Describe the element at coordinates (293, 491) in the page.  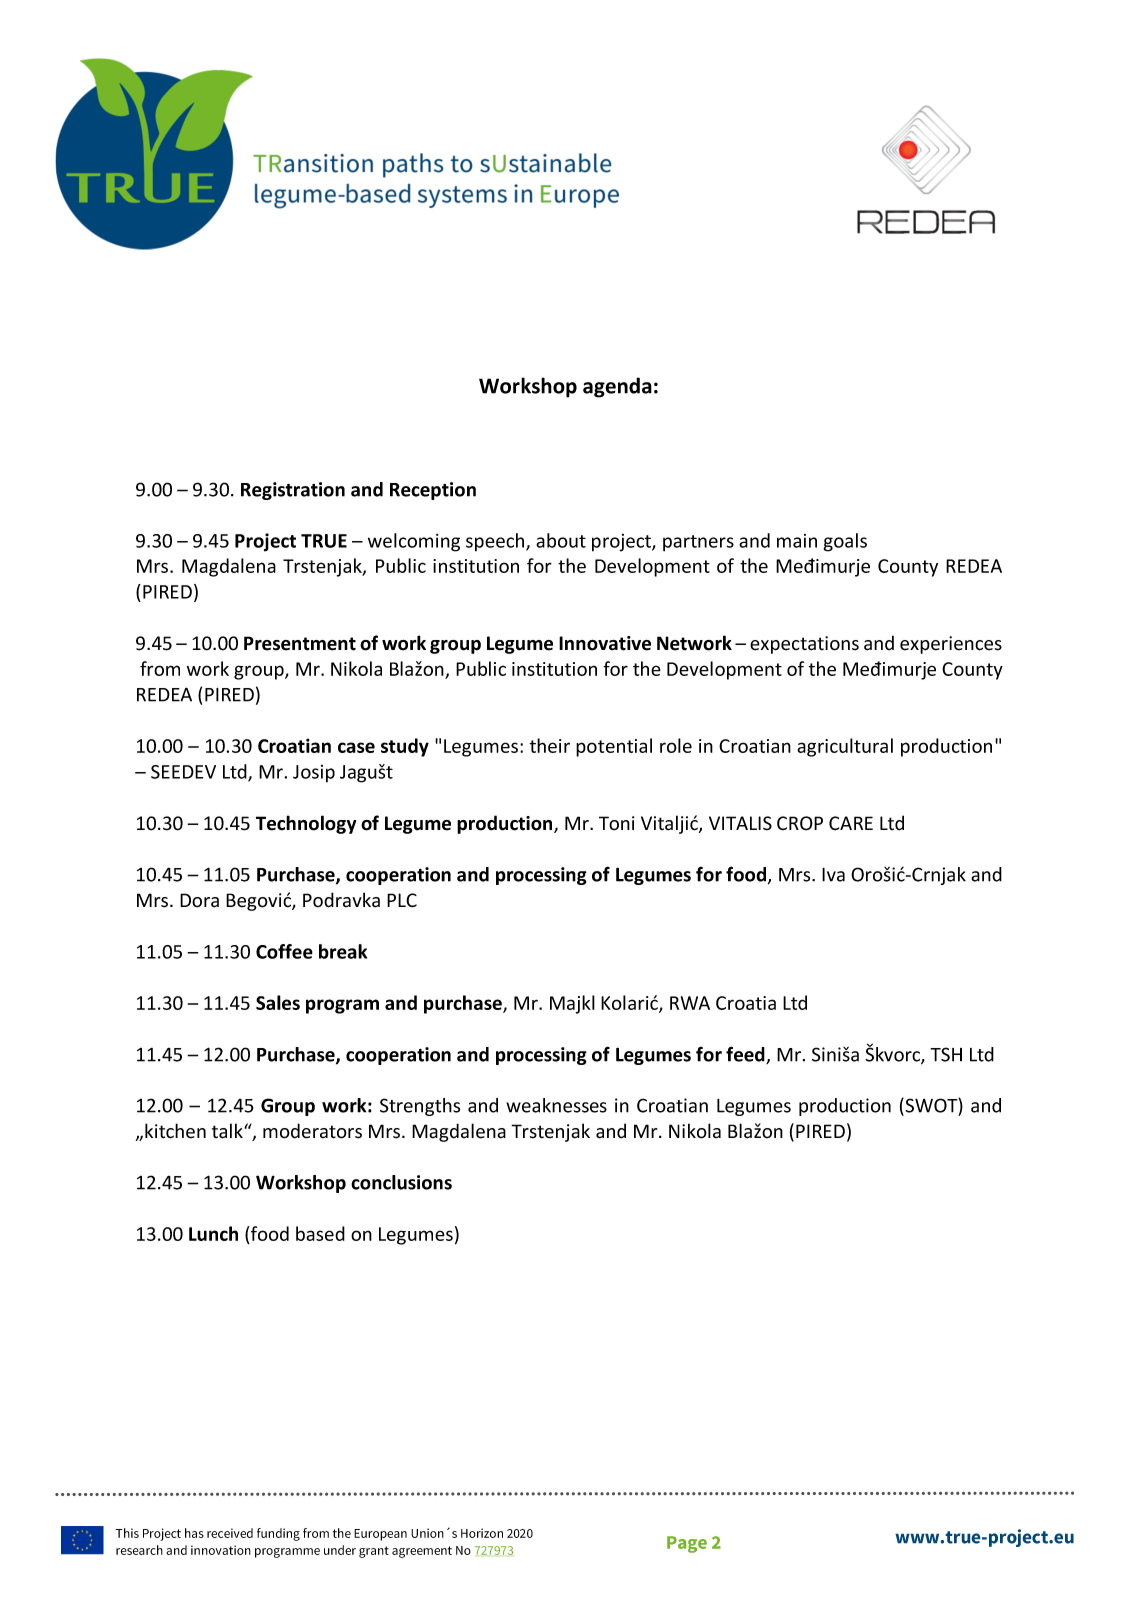
I see `Registration` at that location.
